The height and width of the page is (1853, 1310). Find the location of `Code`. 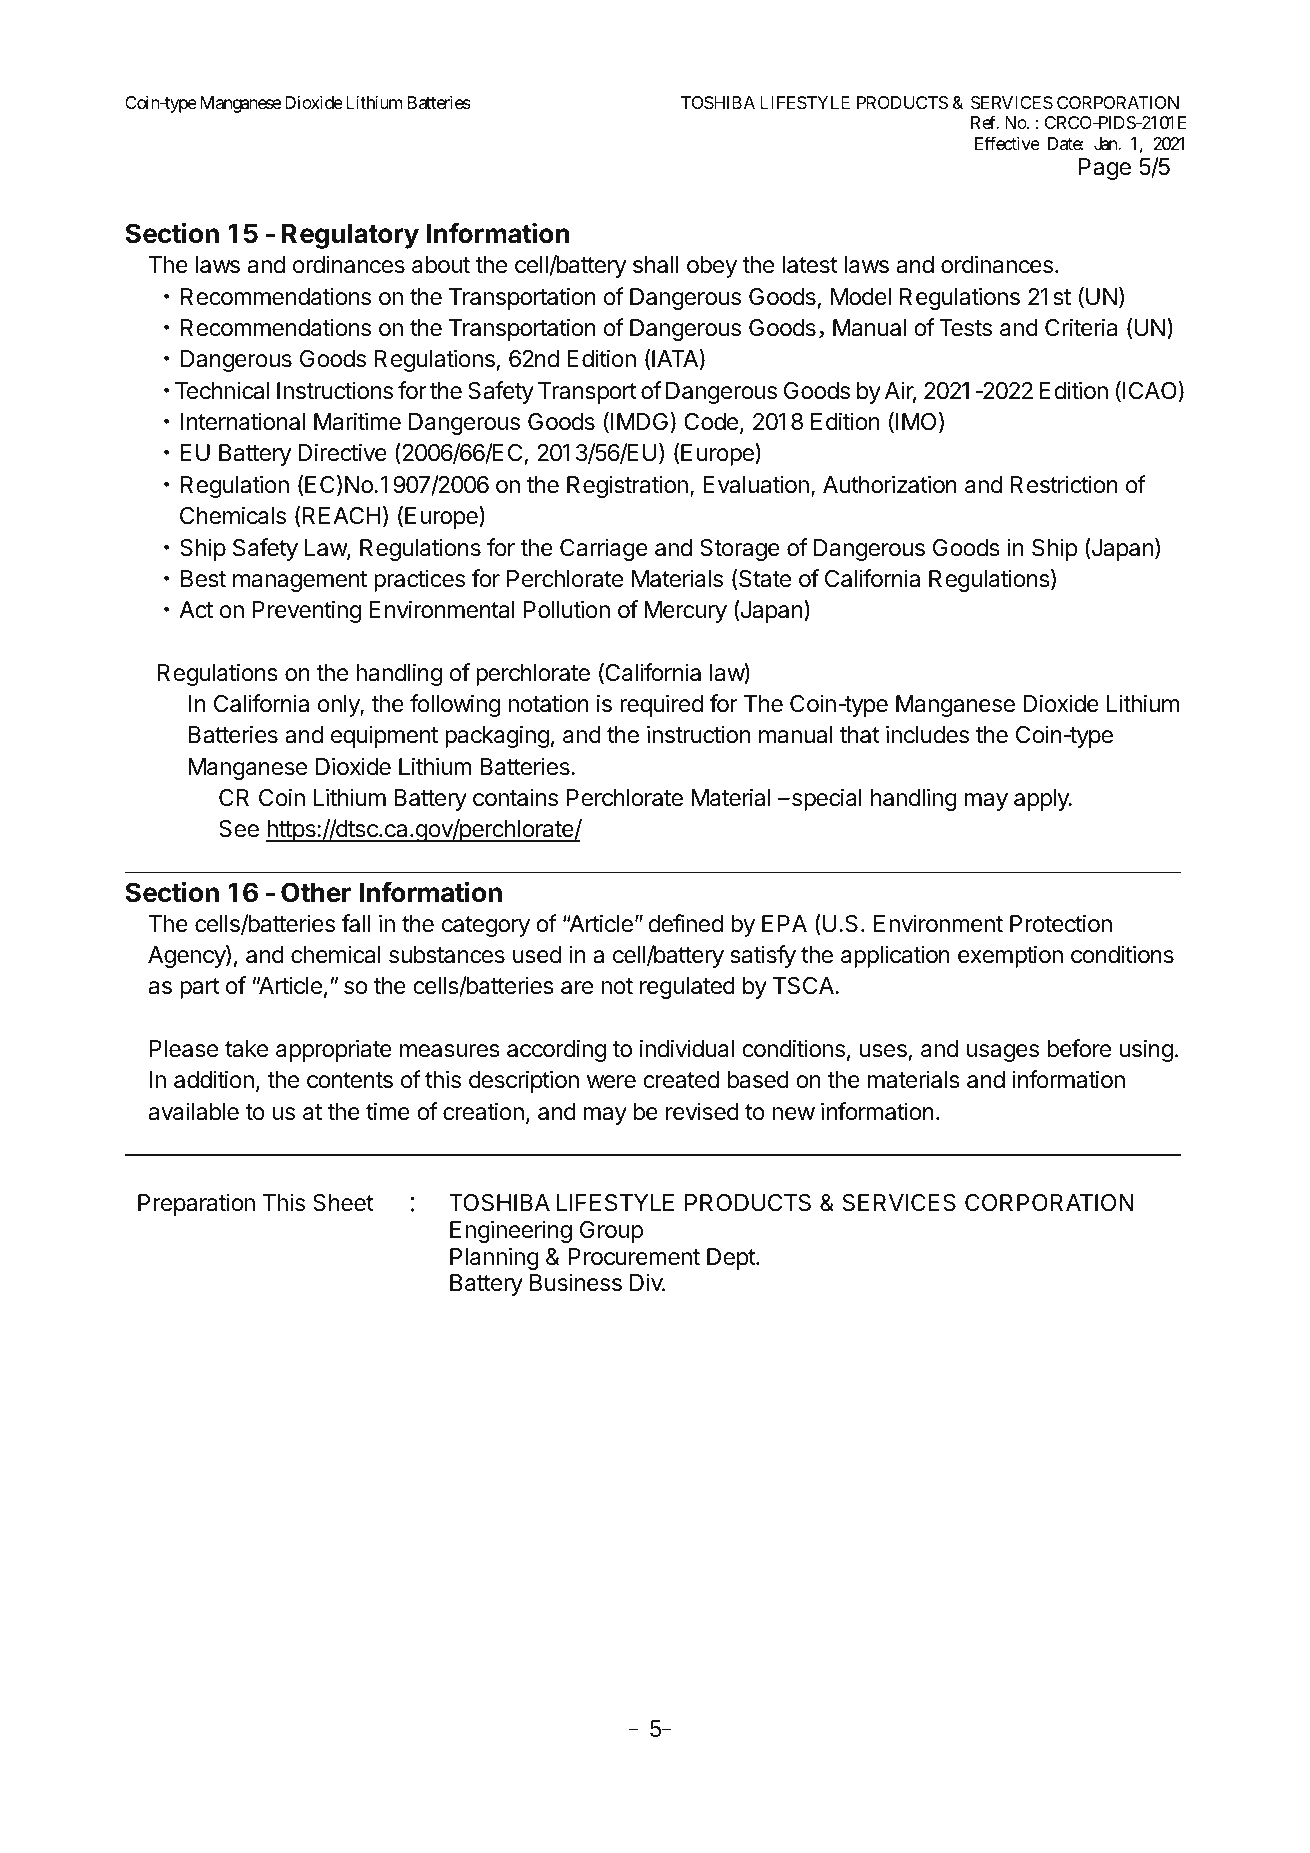

Code is located at coordinates (711, 422).
